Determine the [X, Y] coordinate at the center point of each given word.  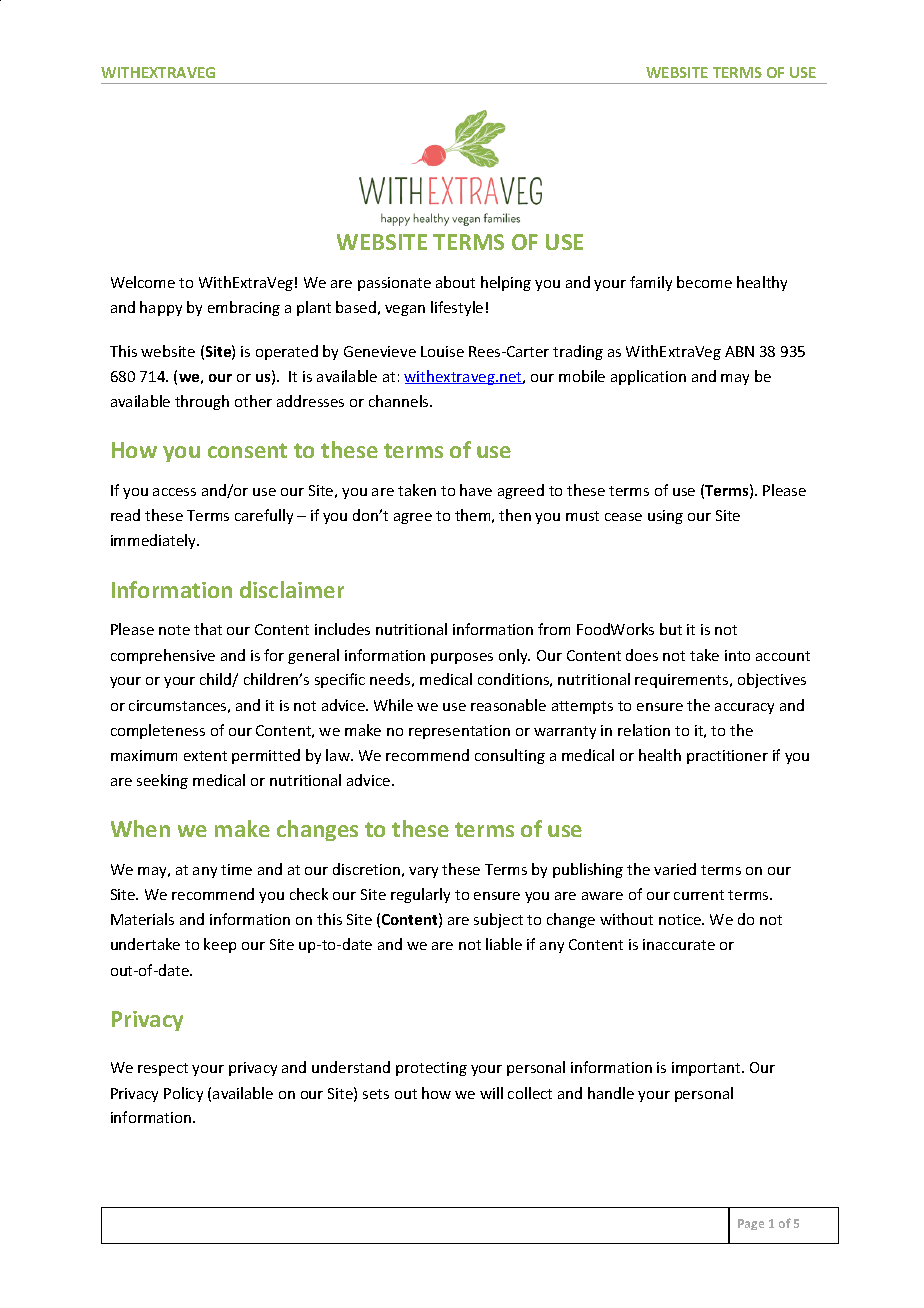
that [208, 629]
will [491, 1093]
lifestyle [457, 308]
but [671, 629]
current [699, 895]
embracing [244, 308]
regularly [420, 895]
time [236, 869]
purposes [462, 658]
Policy [183, 1094]
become [704, 282]
